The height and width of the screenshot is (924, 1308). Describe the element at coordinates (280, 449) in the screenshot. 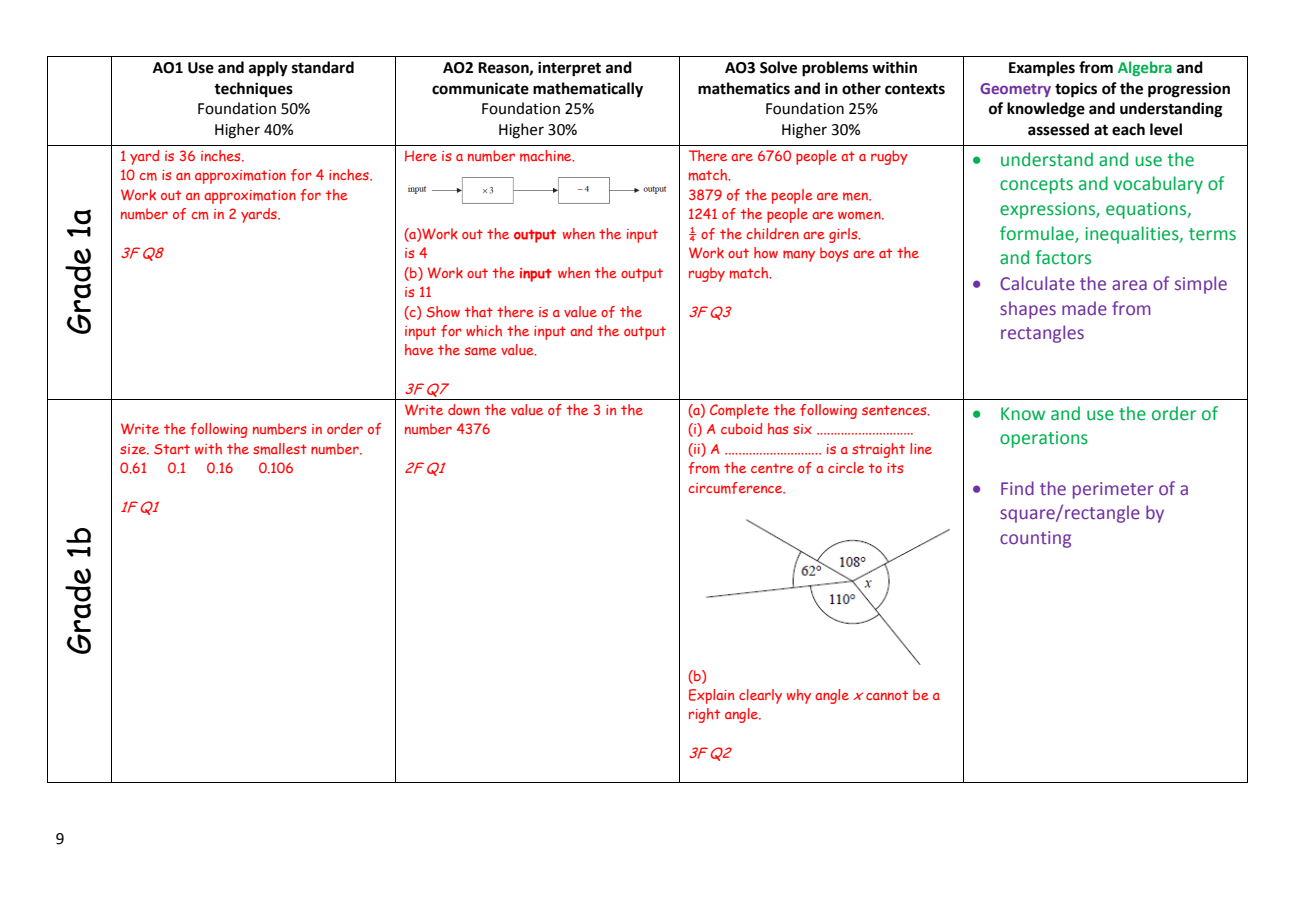

I see `smallest` at that location.
